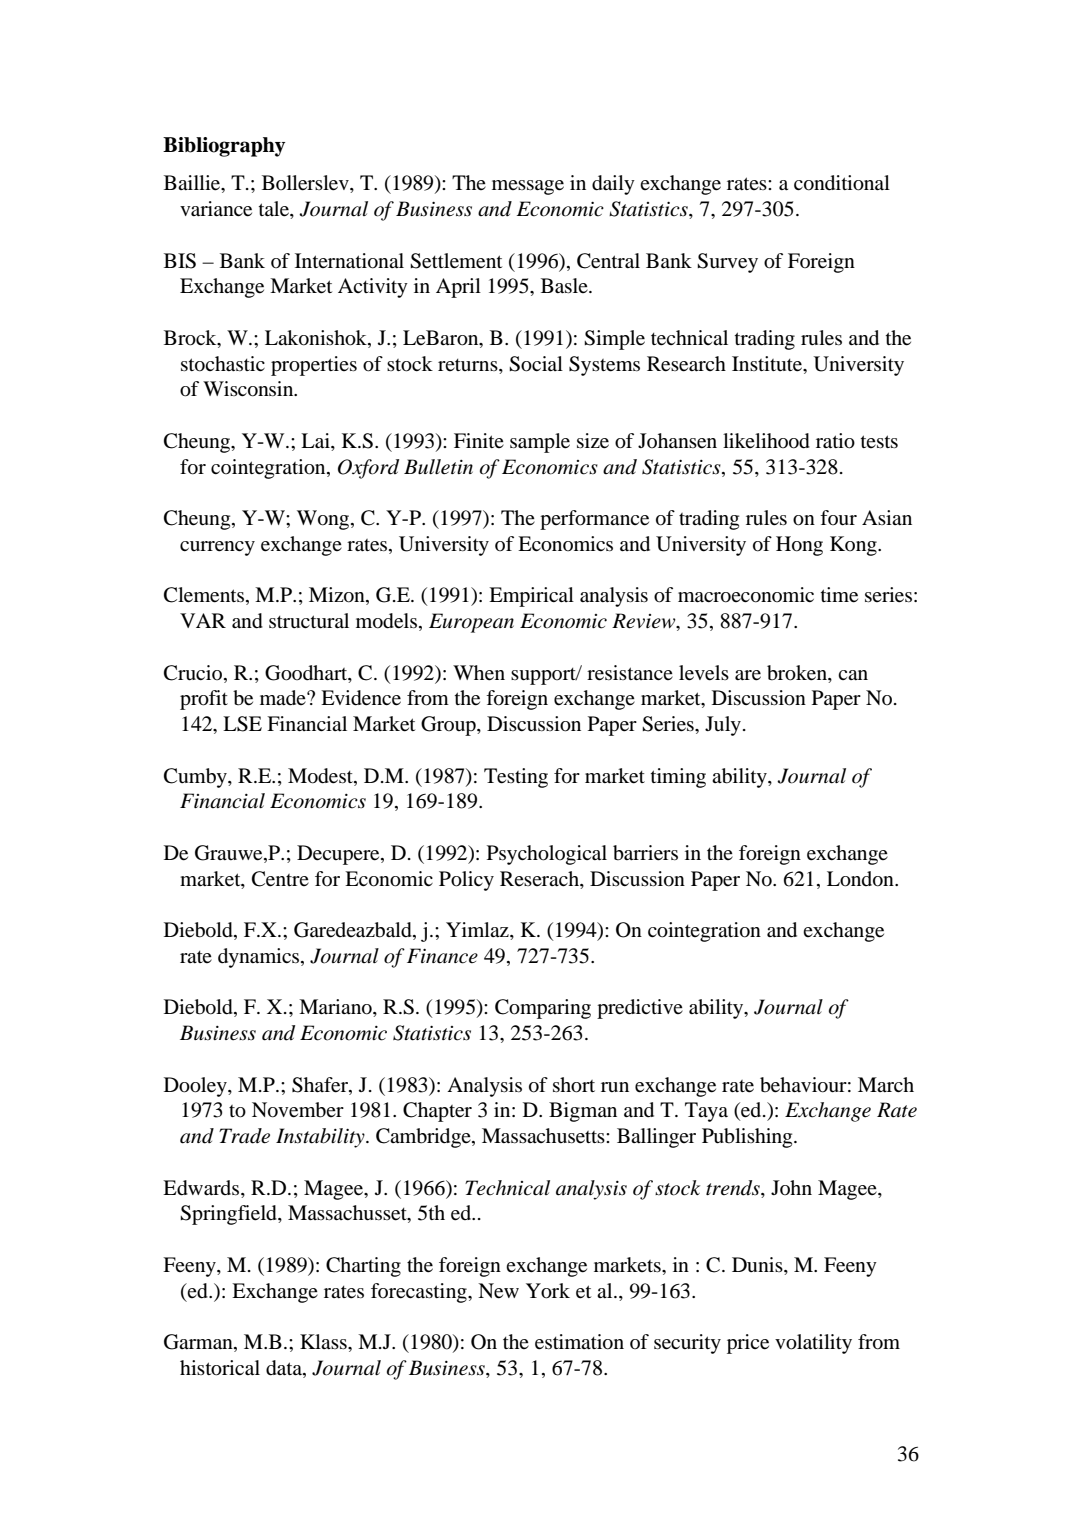  I want to click on message, so click(528, 187).
